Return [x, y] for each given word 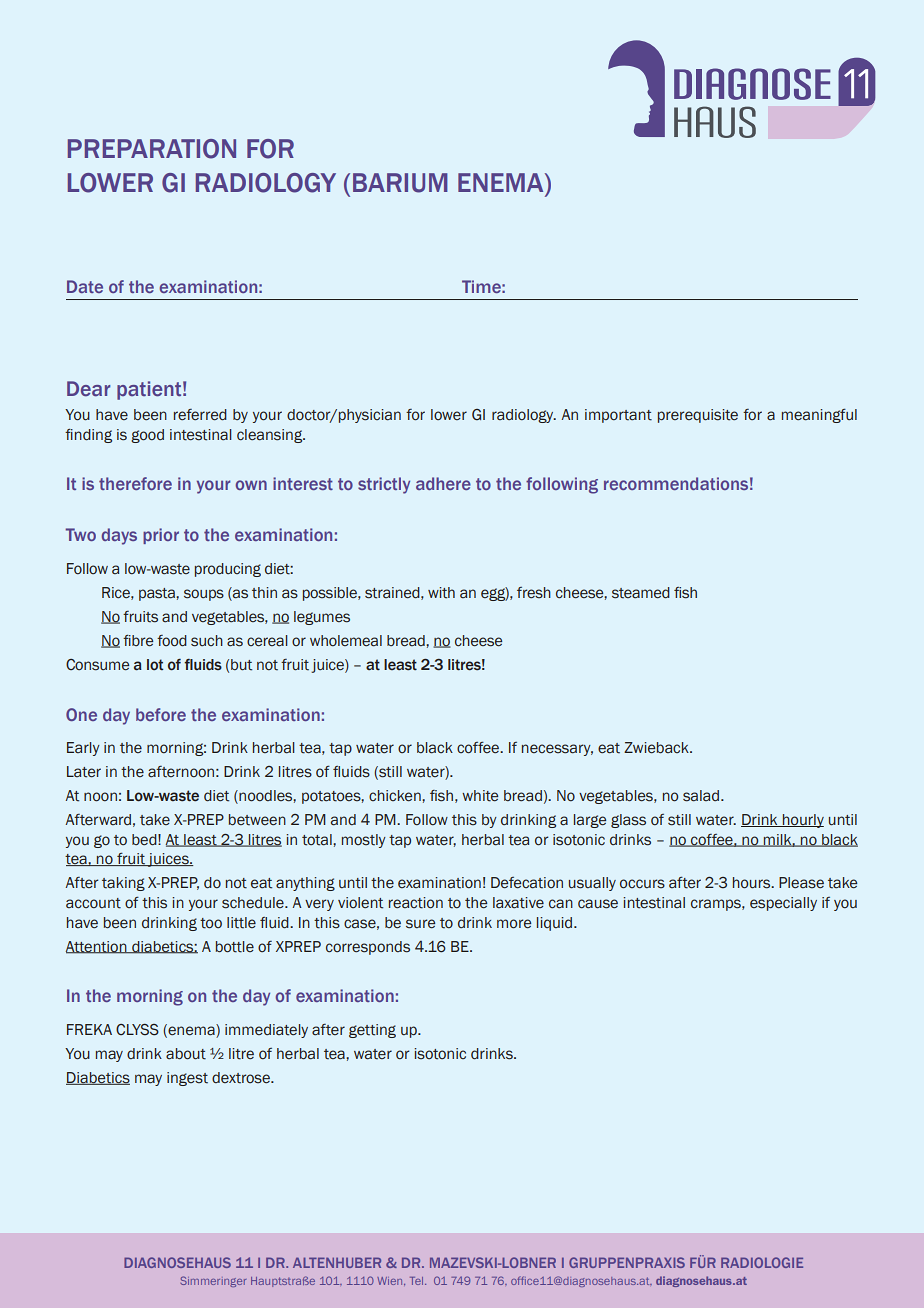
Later [84, 772]
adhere [443, 483]
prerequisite [698, 416]
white [480, 796]
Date [85, 286]
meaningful [819, 415]
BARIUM [400, 183]
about [186, 1054]
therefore [135, 483]
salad [702, 796]
